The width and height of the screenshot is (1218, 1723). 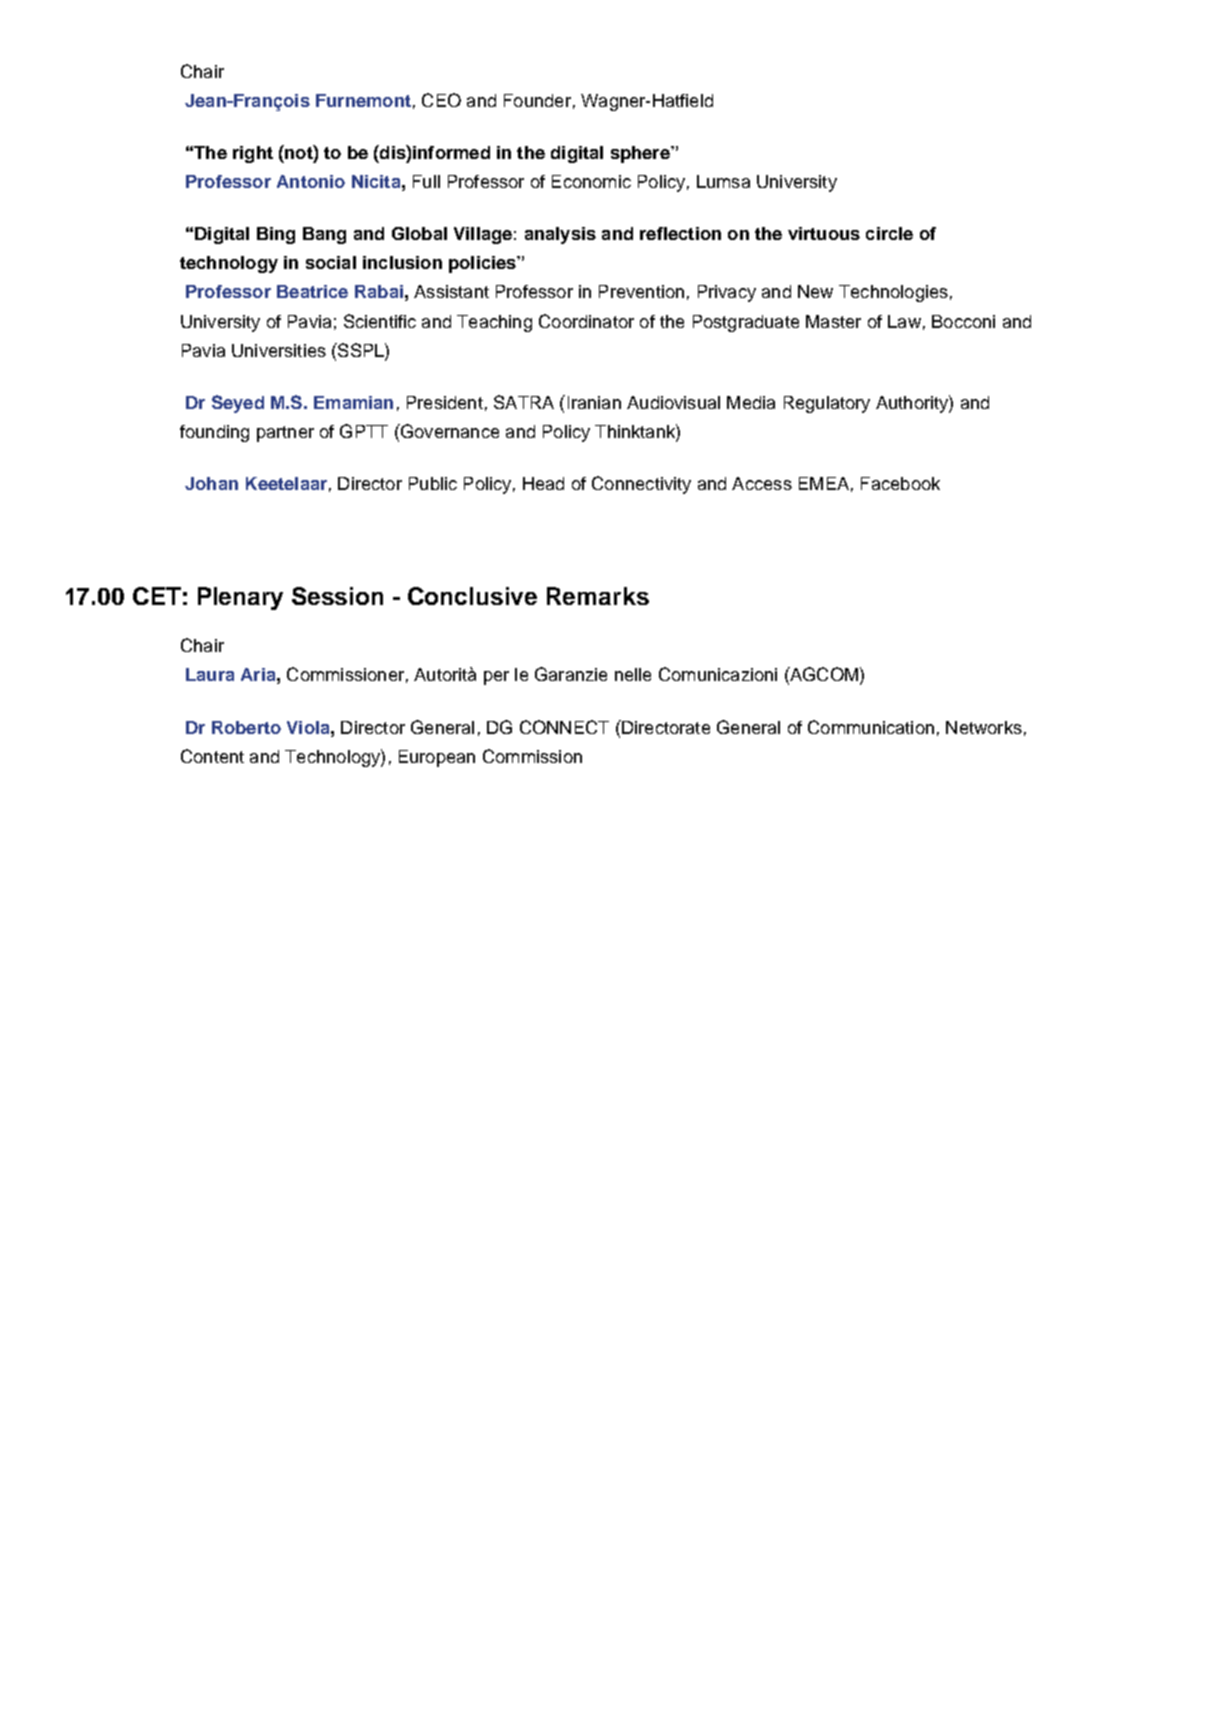 I want to click on Founder, so click(x=537, y=100).
